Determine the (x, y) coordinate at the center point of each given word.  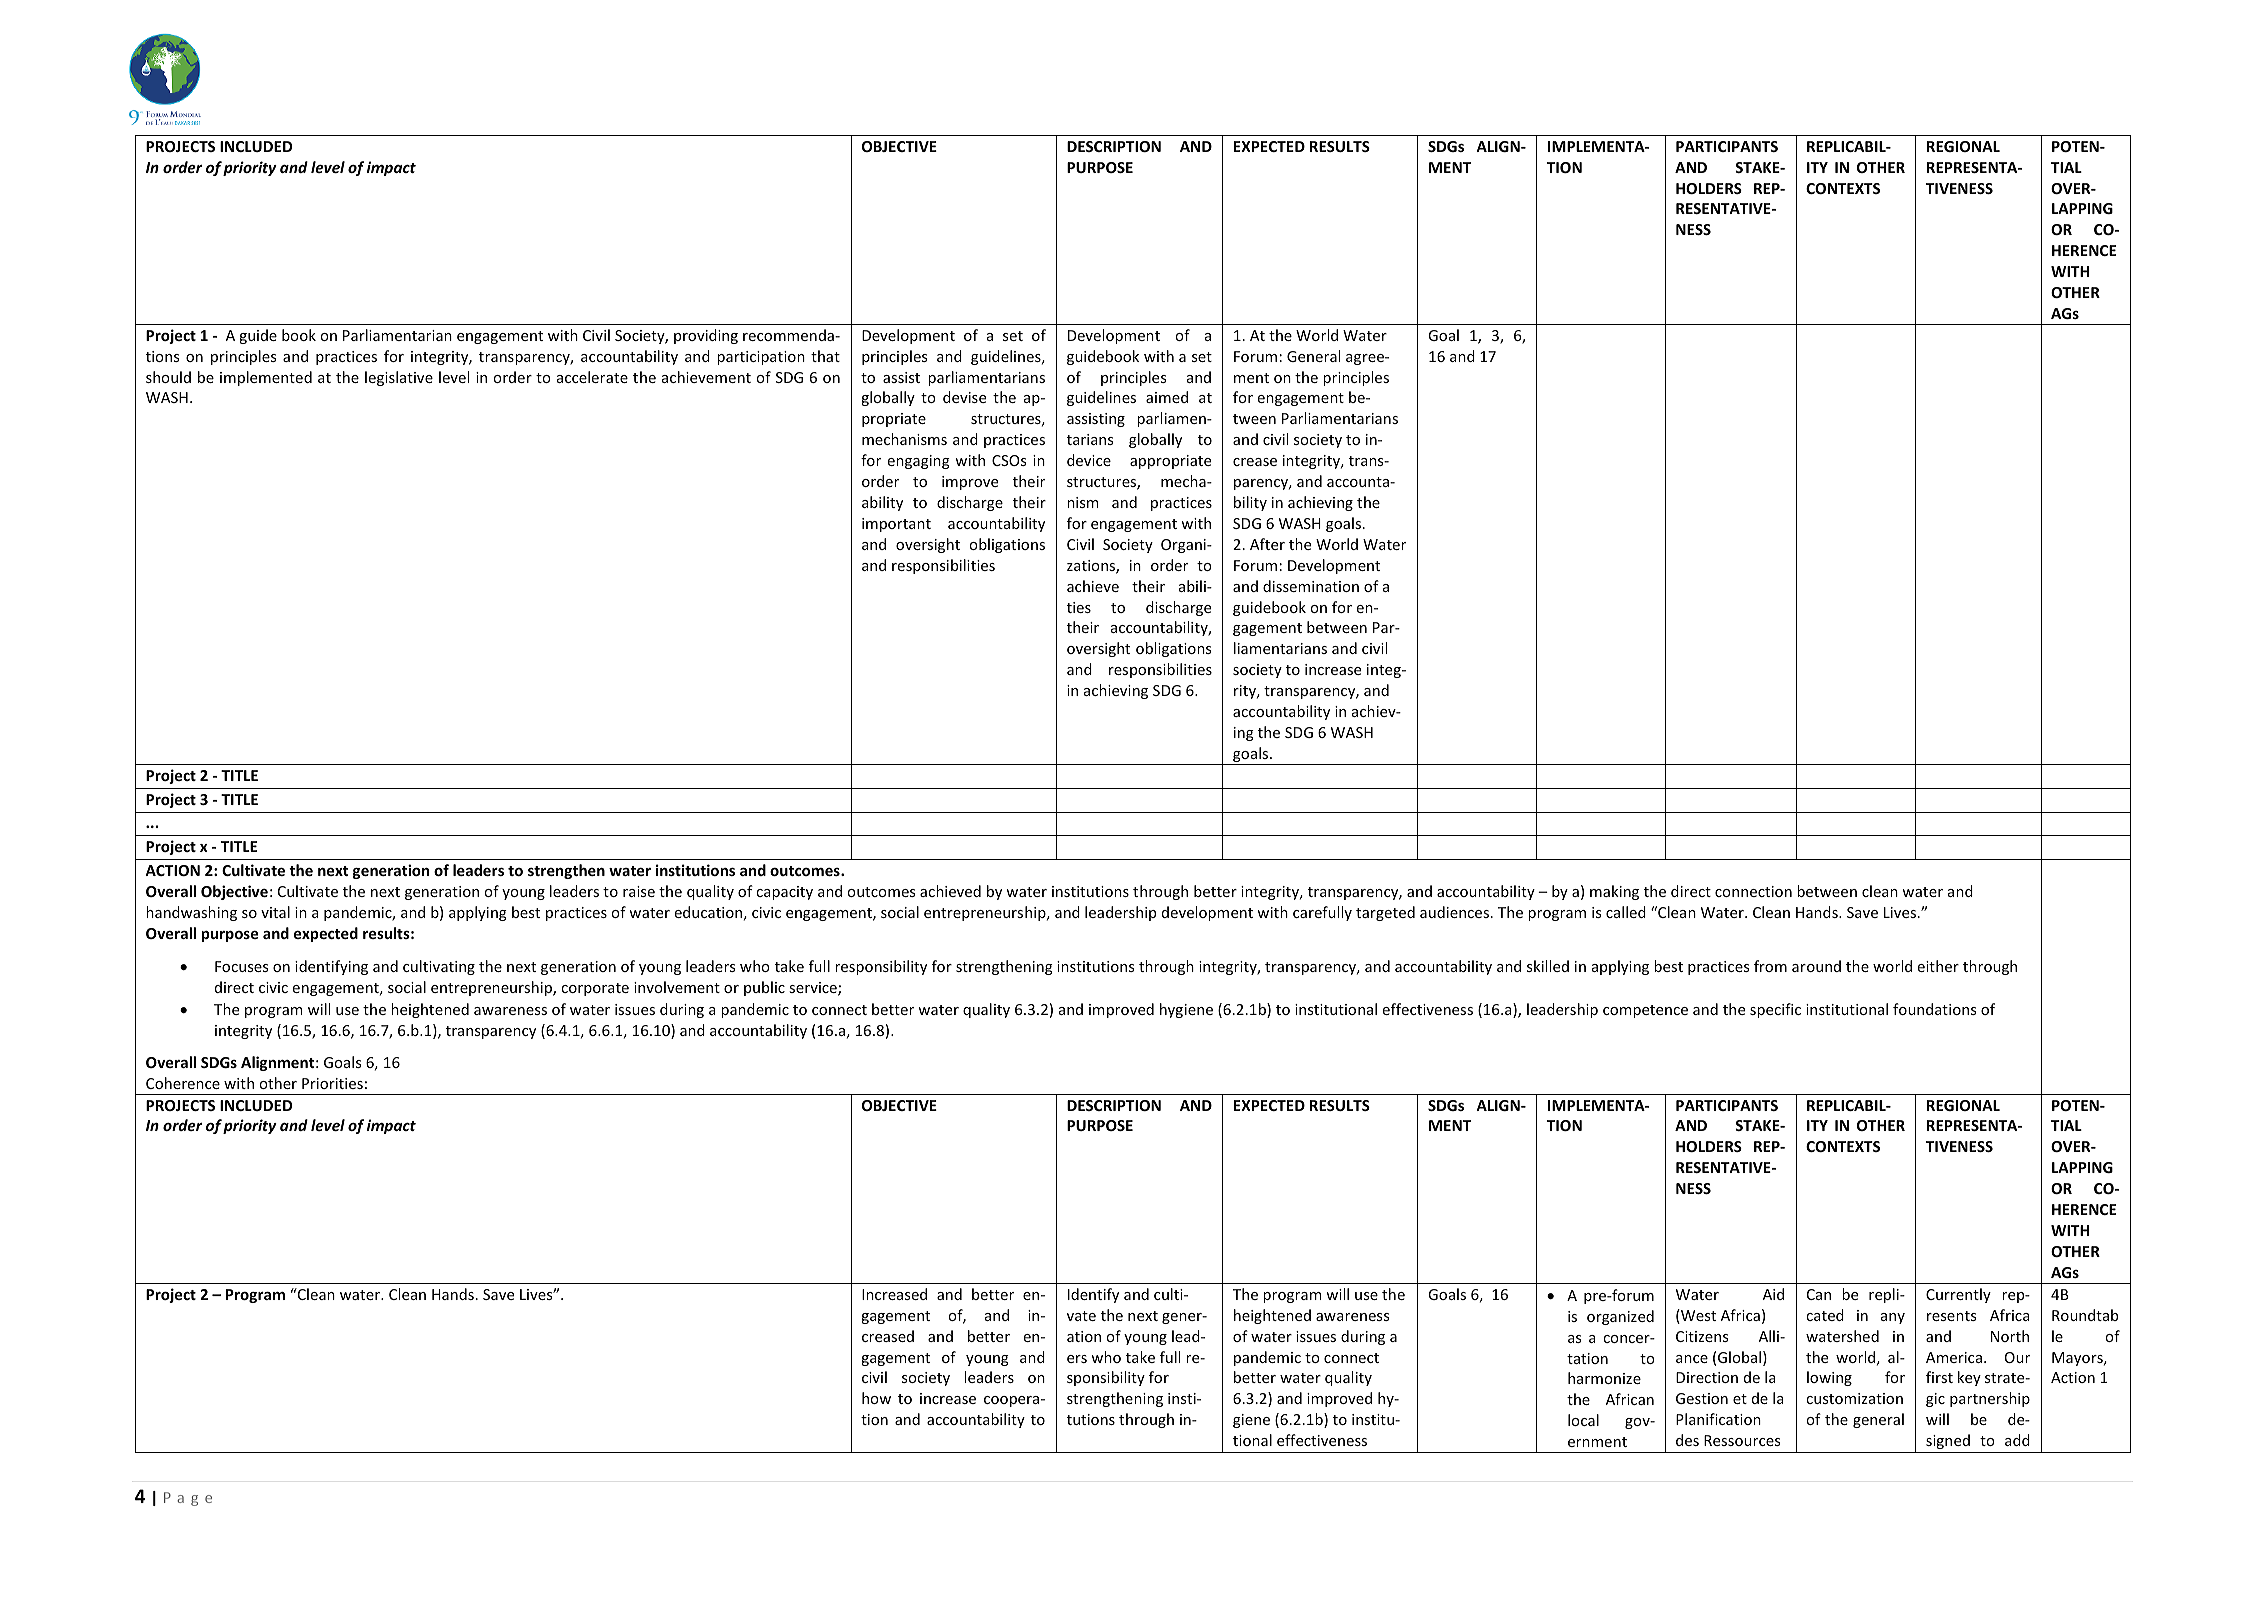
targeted (1385, 913)
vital (275, 912)
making (1614, 892)
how (876, 1398)
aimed (1167, 397)
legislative (399, 378)
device (1089, 460)
